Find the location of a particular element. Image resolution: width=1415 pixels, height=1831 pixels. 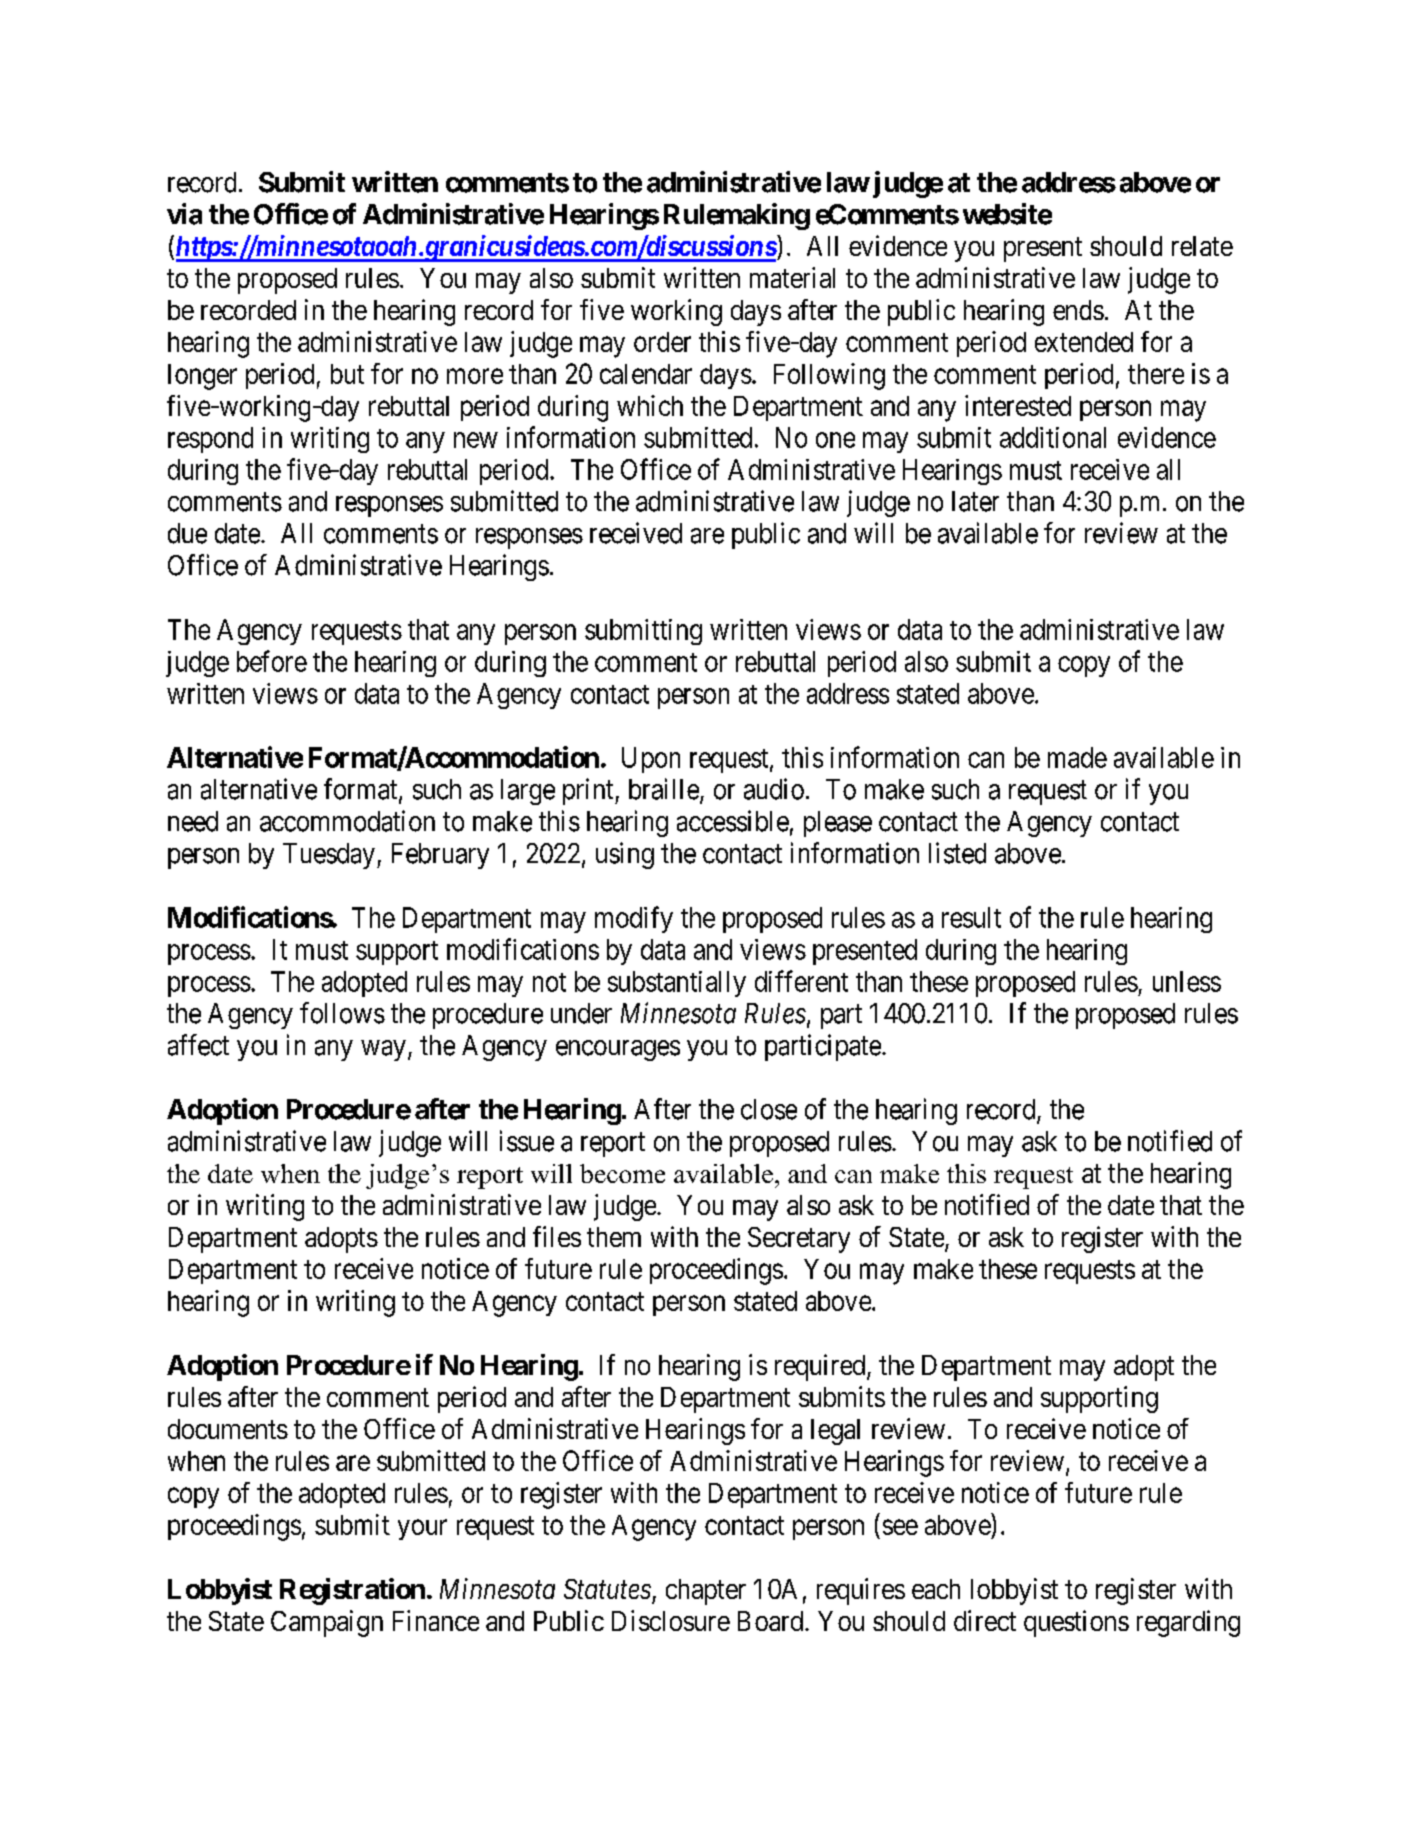

Registration is located at coordinates (352, 1591).
